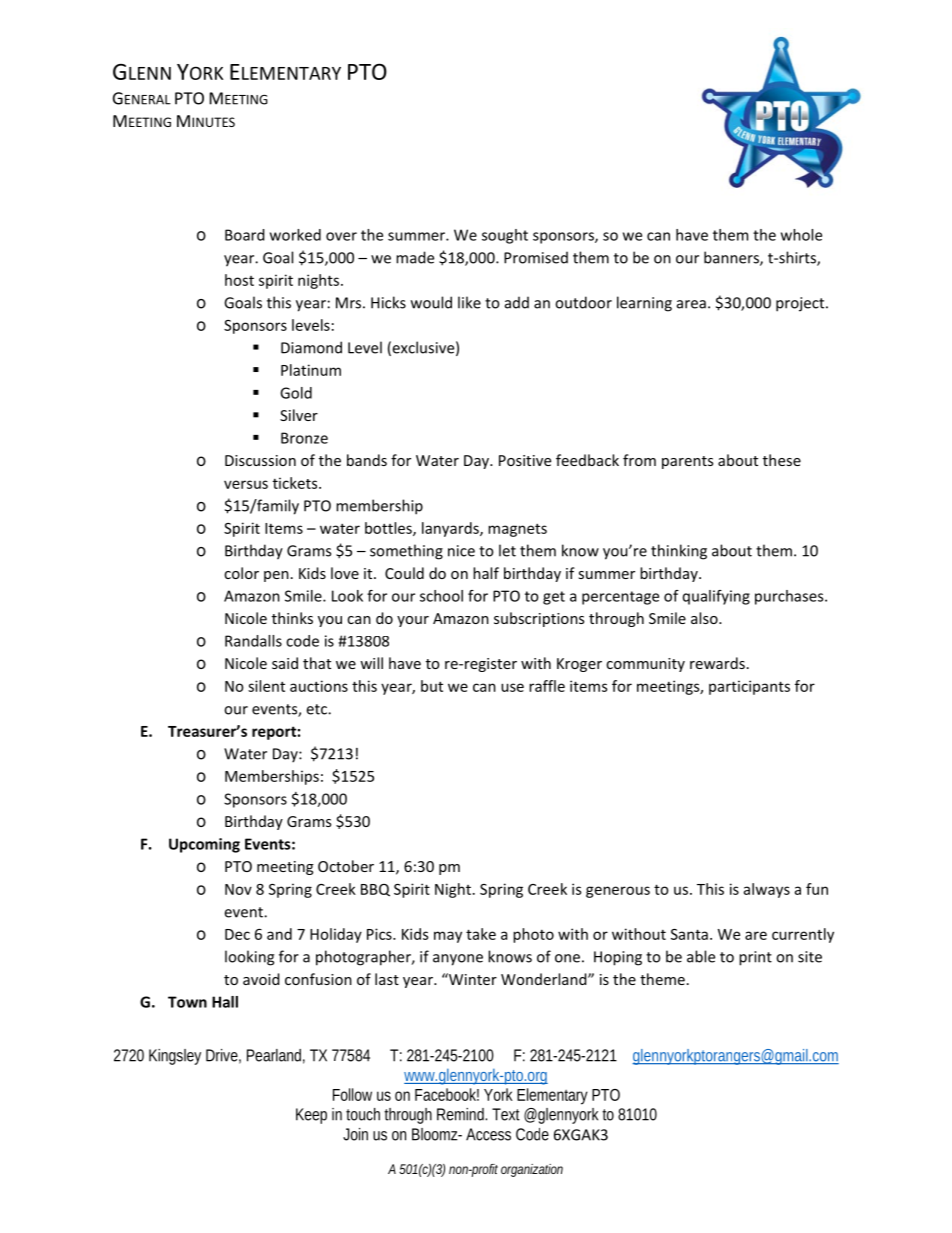 The height and width of the image is (1233, 952). What do you see at coordinates (311, 1116) in the image?
I see `Keep` at bounding box center [311, 1116].
